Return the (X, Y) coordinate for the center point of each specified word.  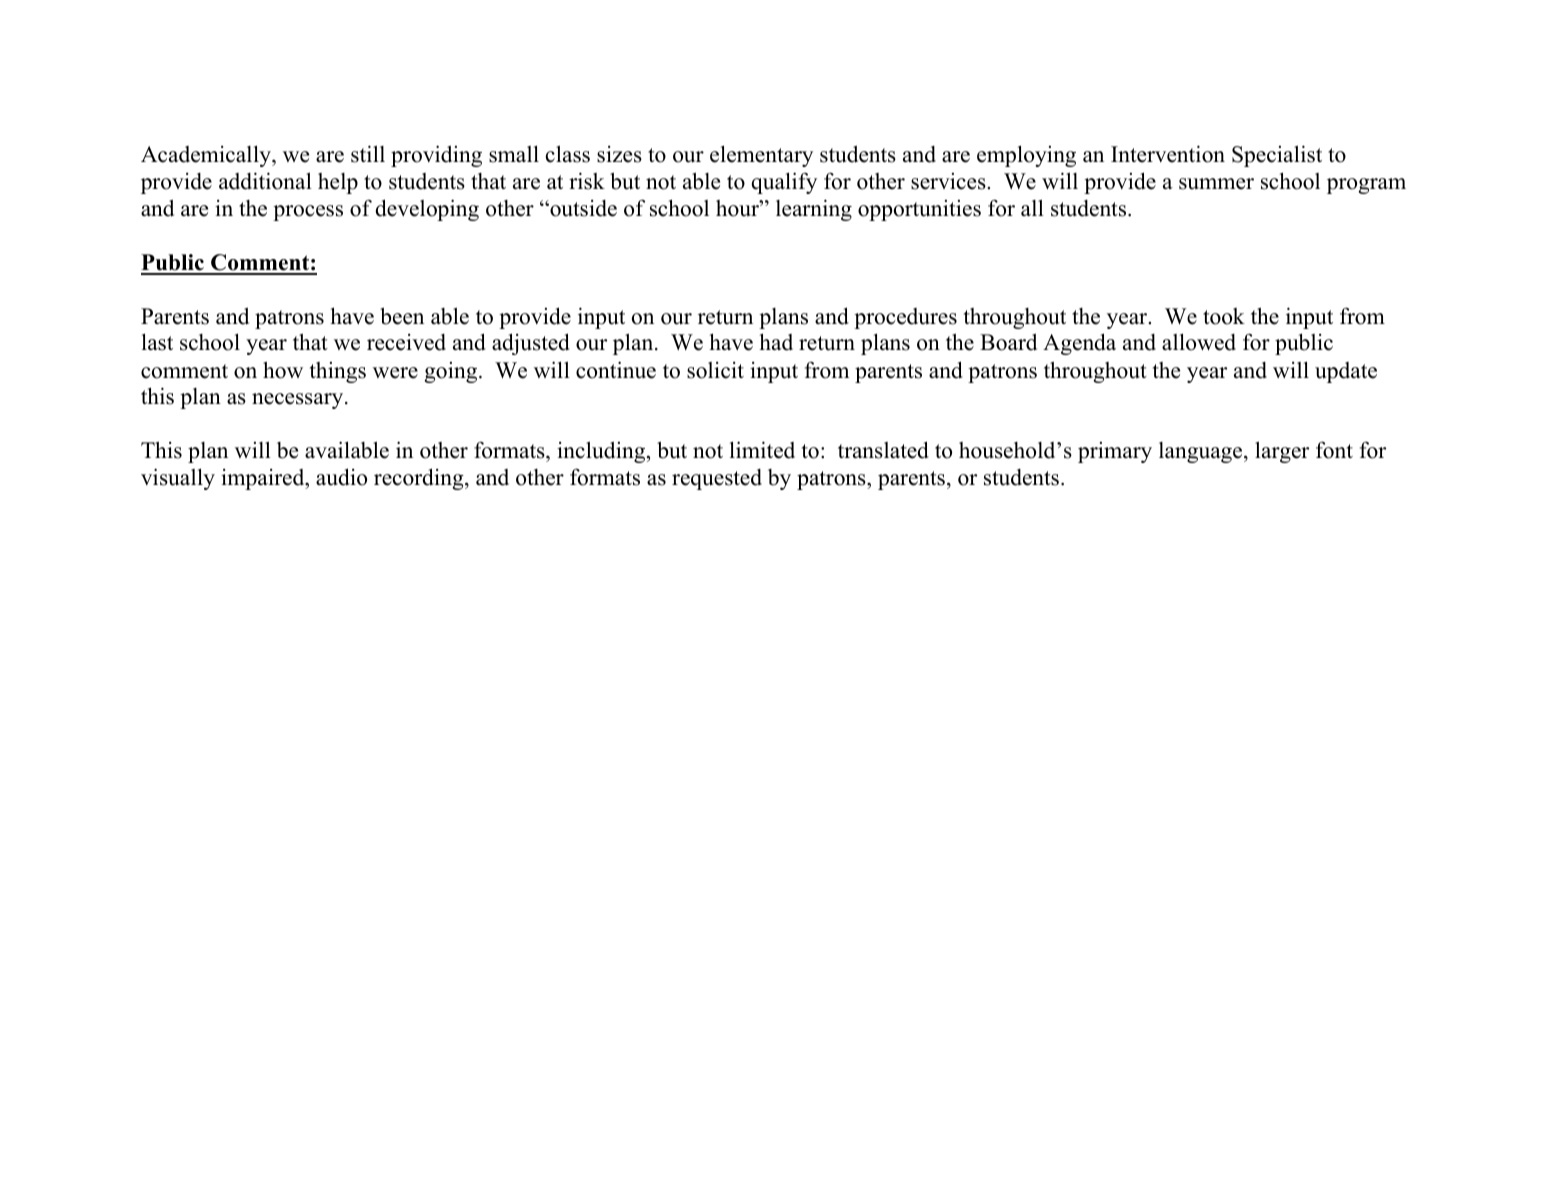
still (368, 154)
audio (341, 477)
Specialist (1277, 156)
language (1202, 452)
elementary (761, 156)
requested (717, 479)
